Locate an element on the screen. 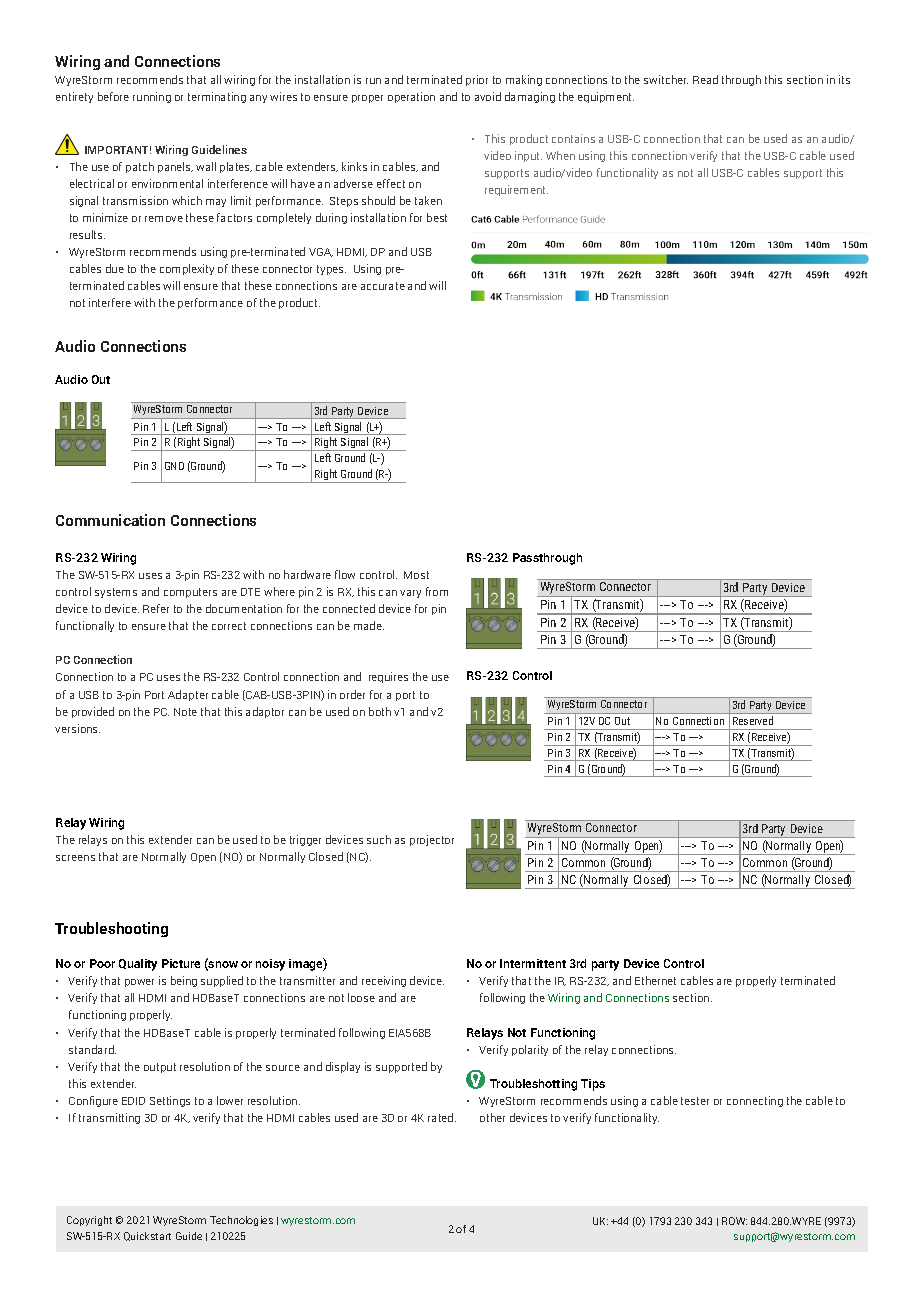 This screenshot has height=1308, width=924. Read is located at coordinates (705, 79).
